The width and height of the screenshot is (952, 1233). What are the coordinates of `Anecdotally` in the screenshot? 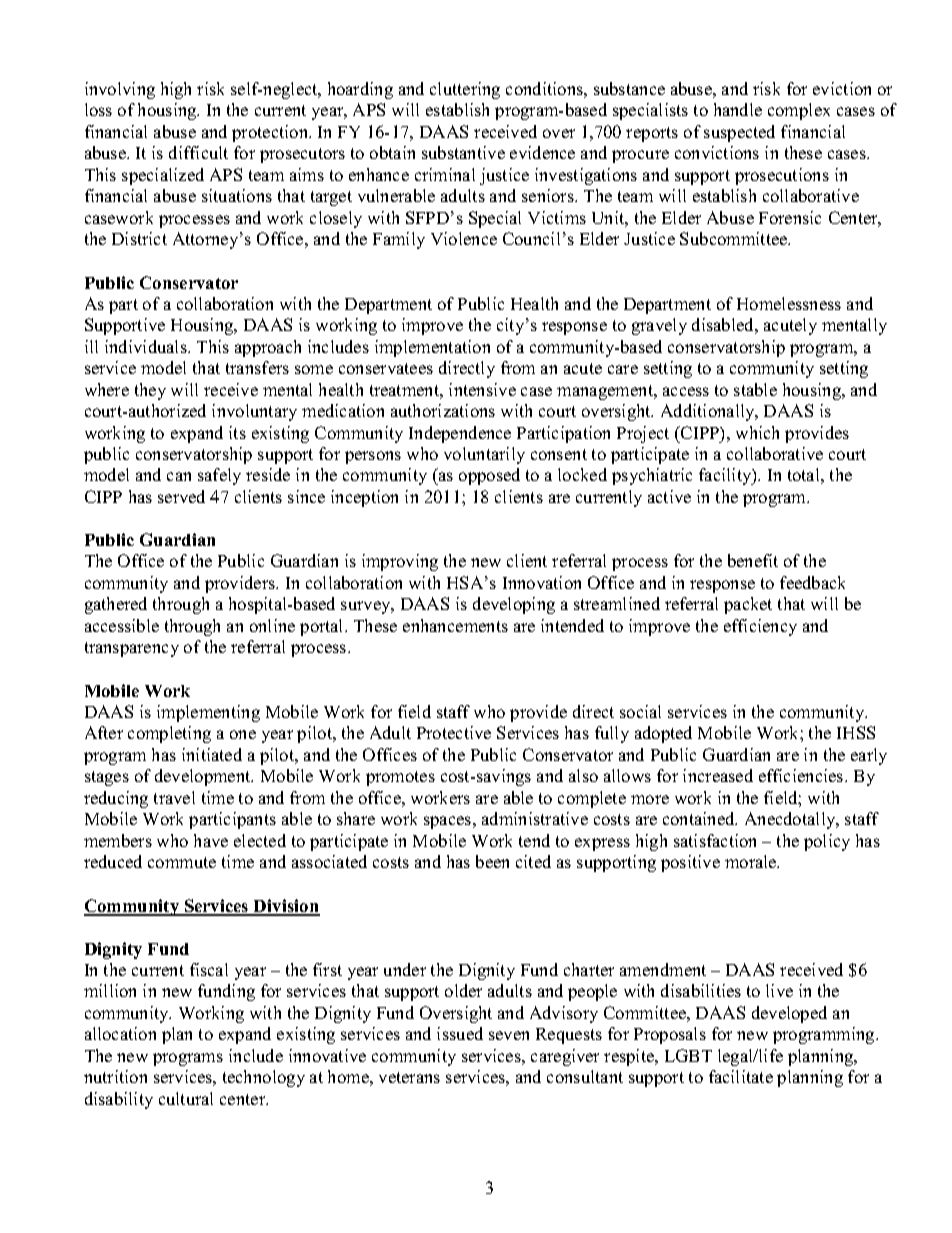 It's located at (791, 820).
